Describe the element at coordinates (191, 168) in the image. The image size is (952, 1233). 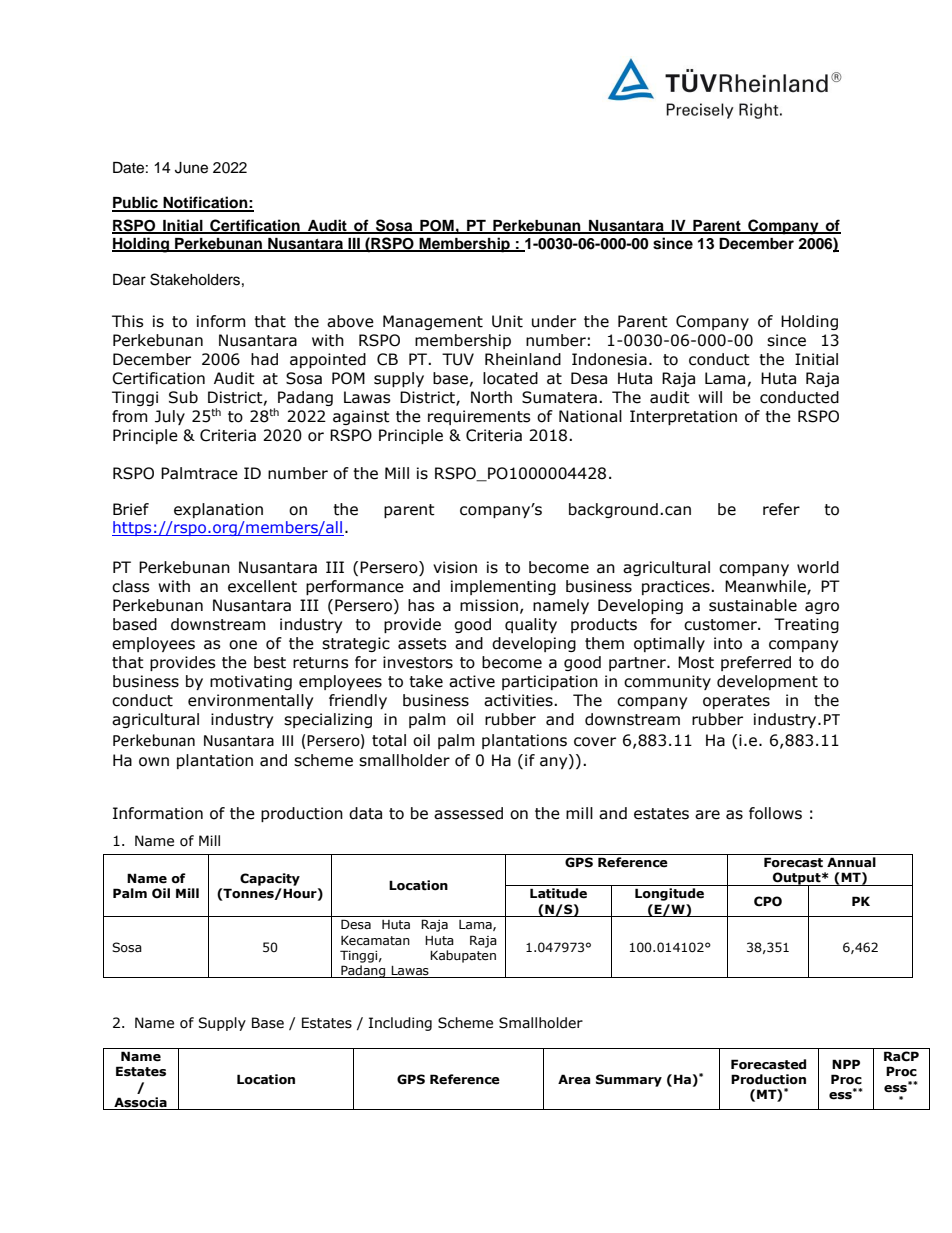
I see `June` at that location.
